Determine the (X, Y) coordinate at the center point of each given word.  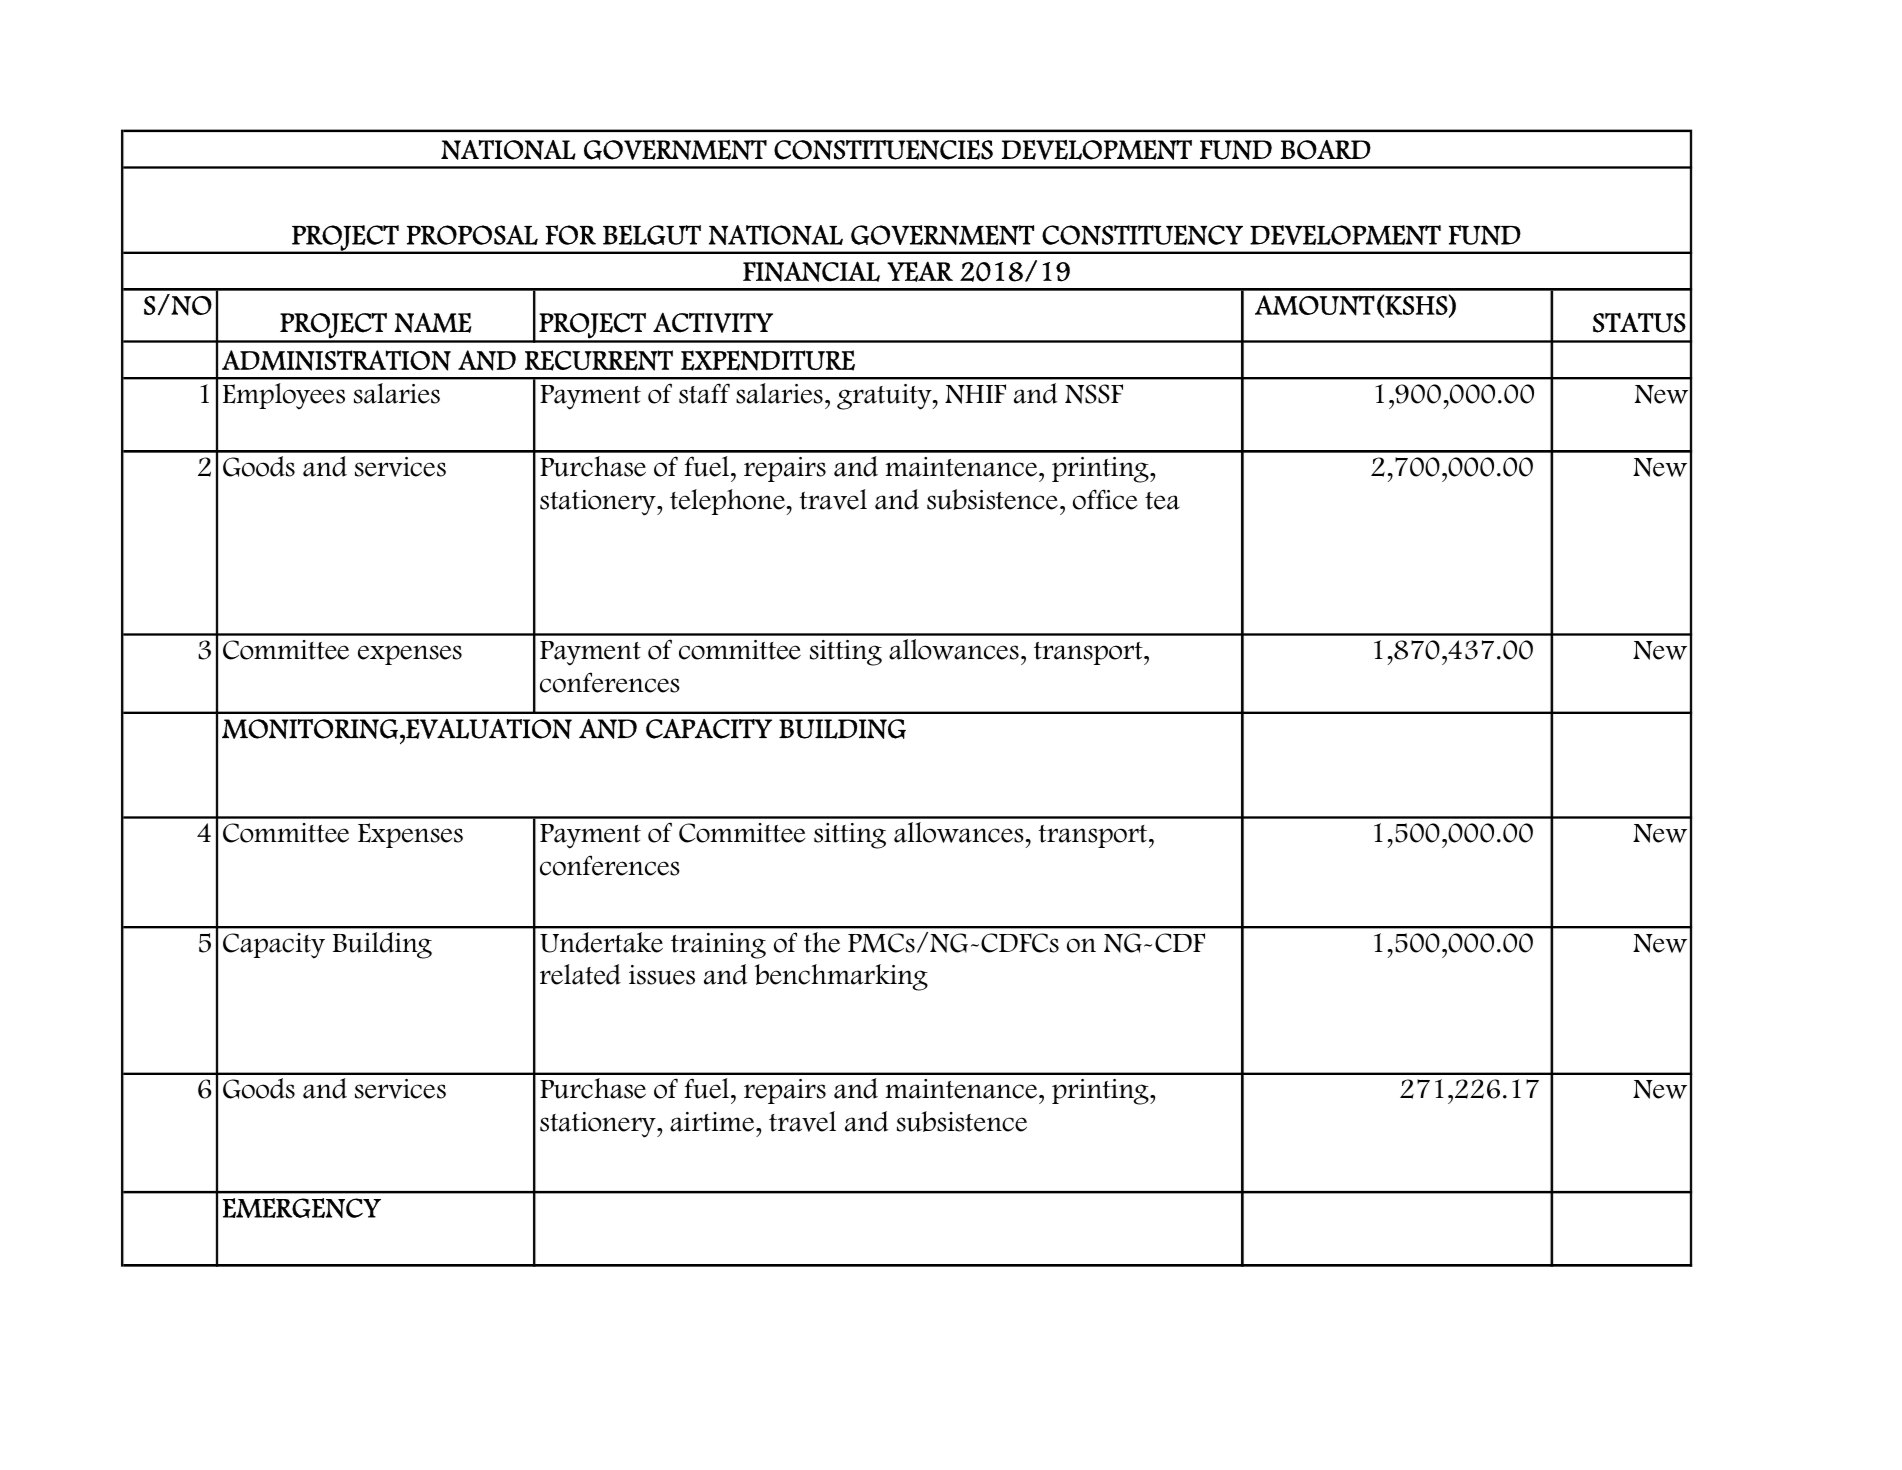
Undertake (601, 942)
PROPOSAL (472, 235)
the (822, 942)
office (1105, 499)
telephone (727, 502)
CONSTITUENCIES (883, 150)
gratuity (885, 397)
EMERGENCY (302, 1208)
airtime (713, 1122)
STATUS (1639, 322)
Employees (284, 396)
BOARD (1326, 150)
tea (1162, 501)
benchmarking (841, 977)
